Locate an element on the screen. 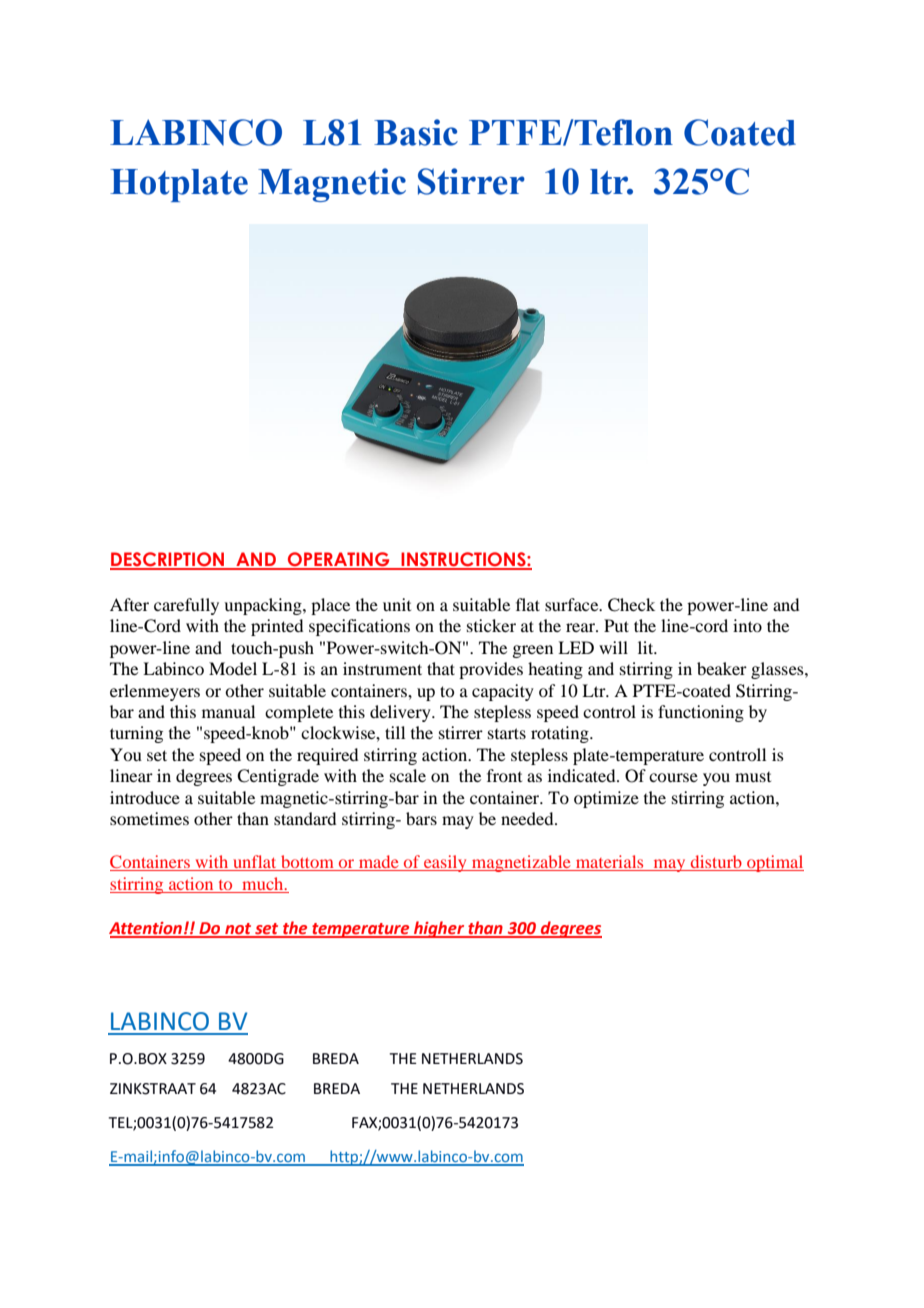  delivery is located at coordinates (401, 713).
